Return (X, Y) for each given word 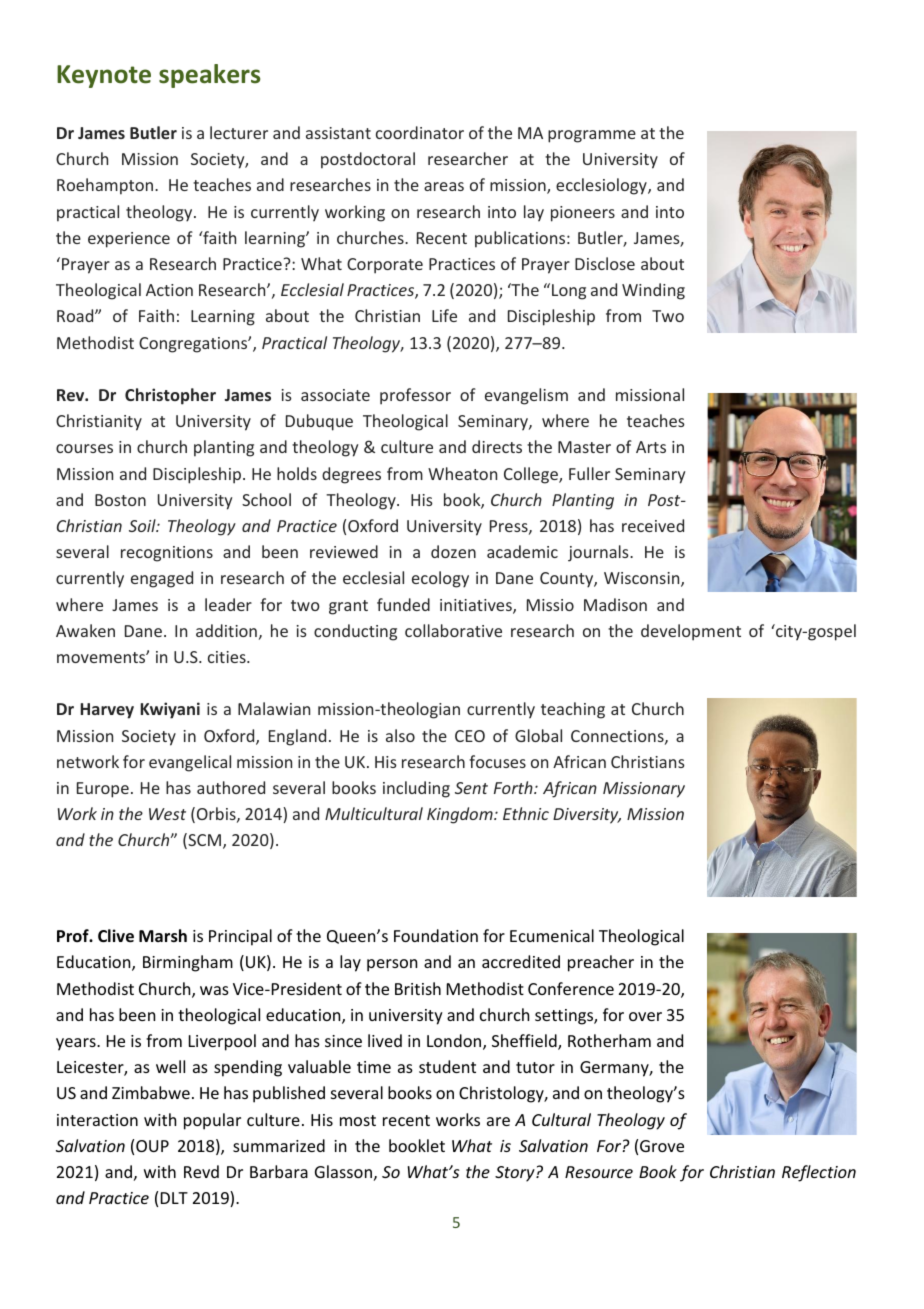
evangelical (190, 763)
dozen (453, 551)
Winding (653, 291)
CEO (470, 736)
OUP (152, 1146)
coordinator (420, 132)
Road (76, 315)
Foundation (436, 935)
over (645, 1016)
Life (444, 315)
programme (592, 136)
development (691, 632)
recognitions (167, 554)
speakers (209, 76)
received (653, 525)
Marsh (163, 936)
